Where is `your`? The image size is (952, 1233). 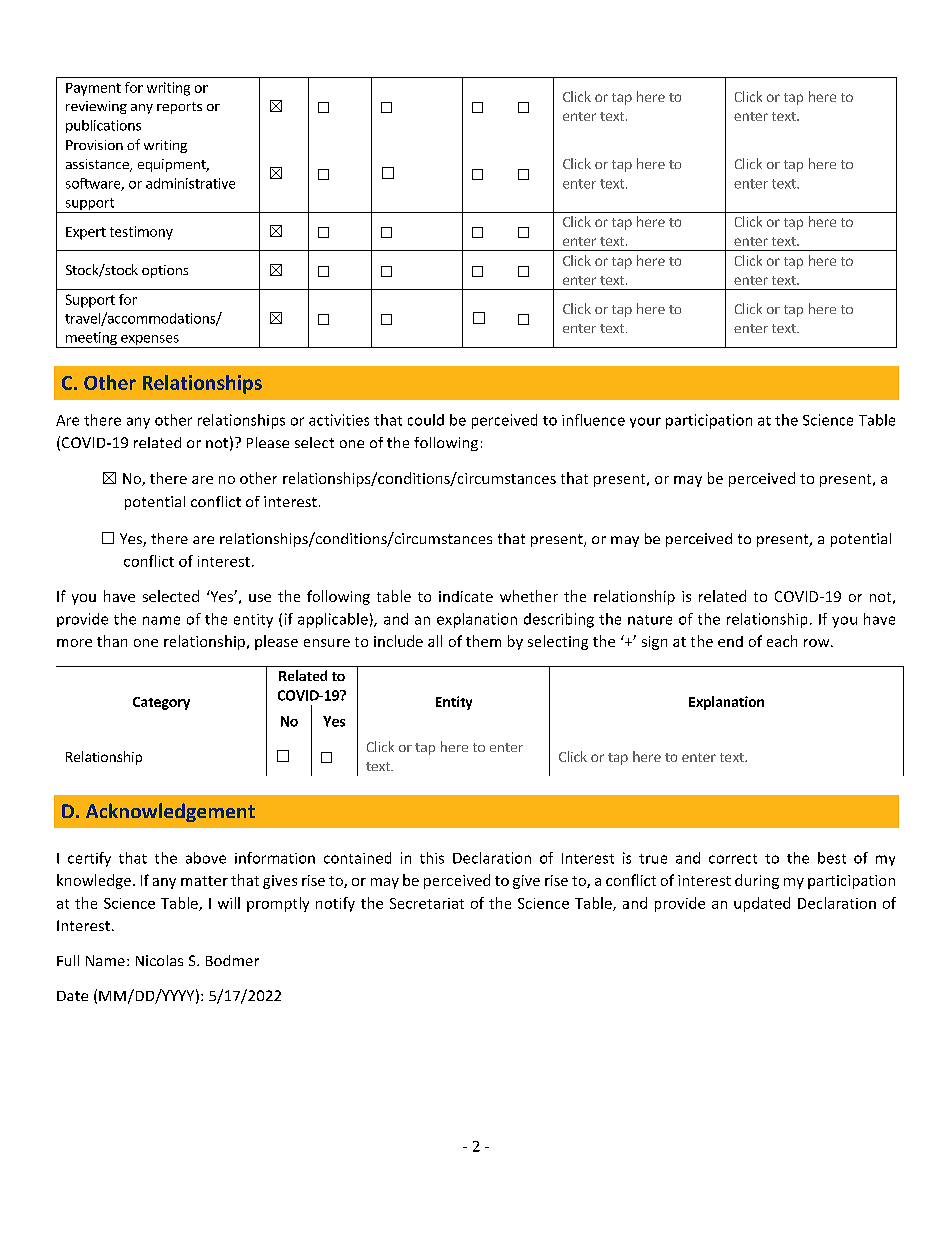 your is located at coordinates (645, 422).
